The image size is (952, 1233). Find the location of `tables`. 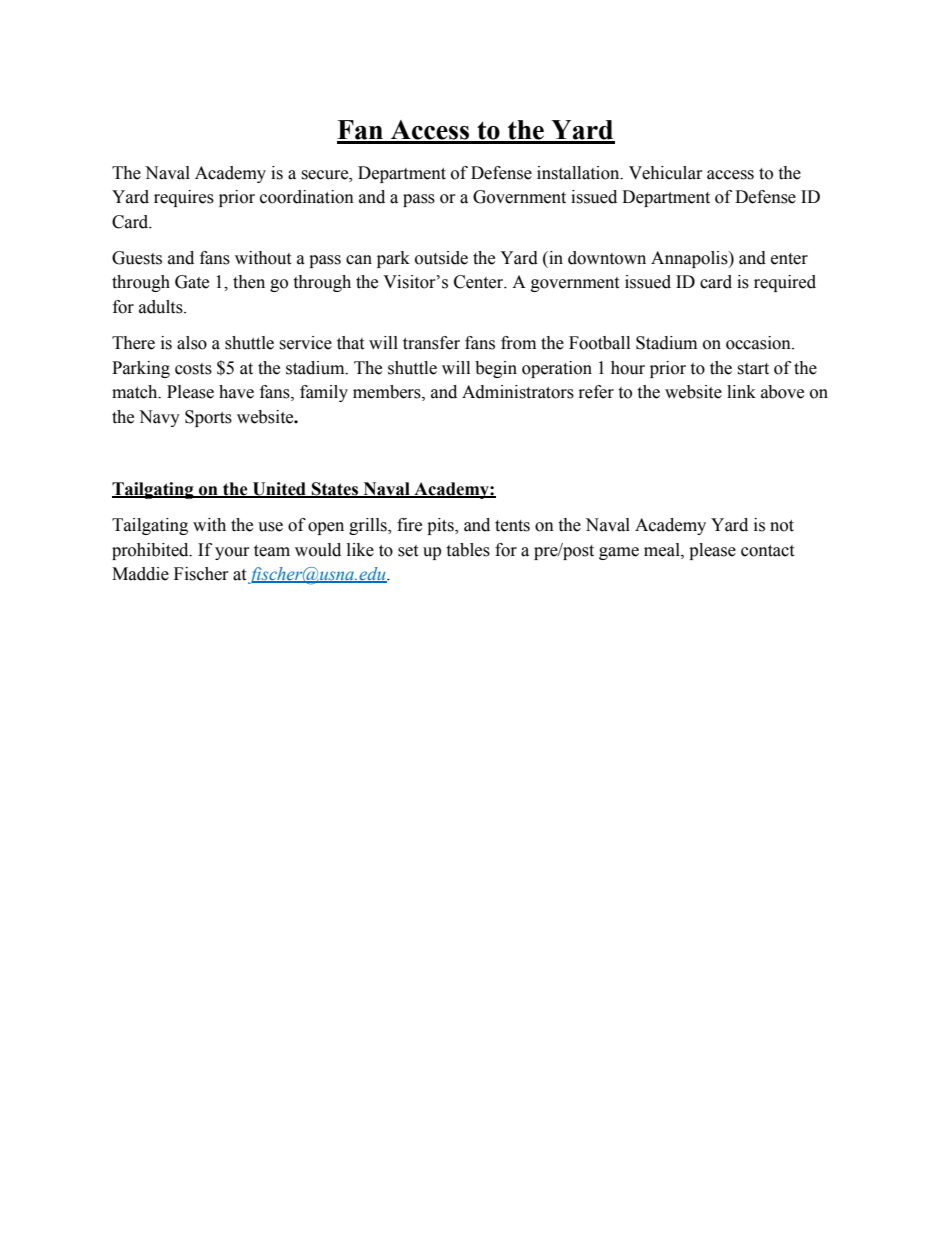

tables is located at coordinates (468, 550).
